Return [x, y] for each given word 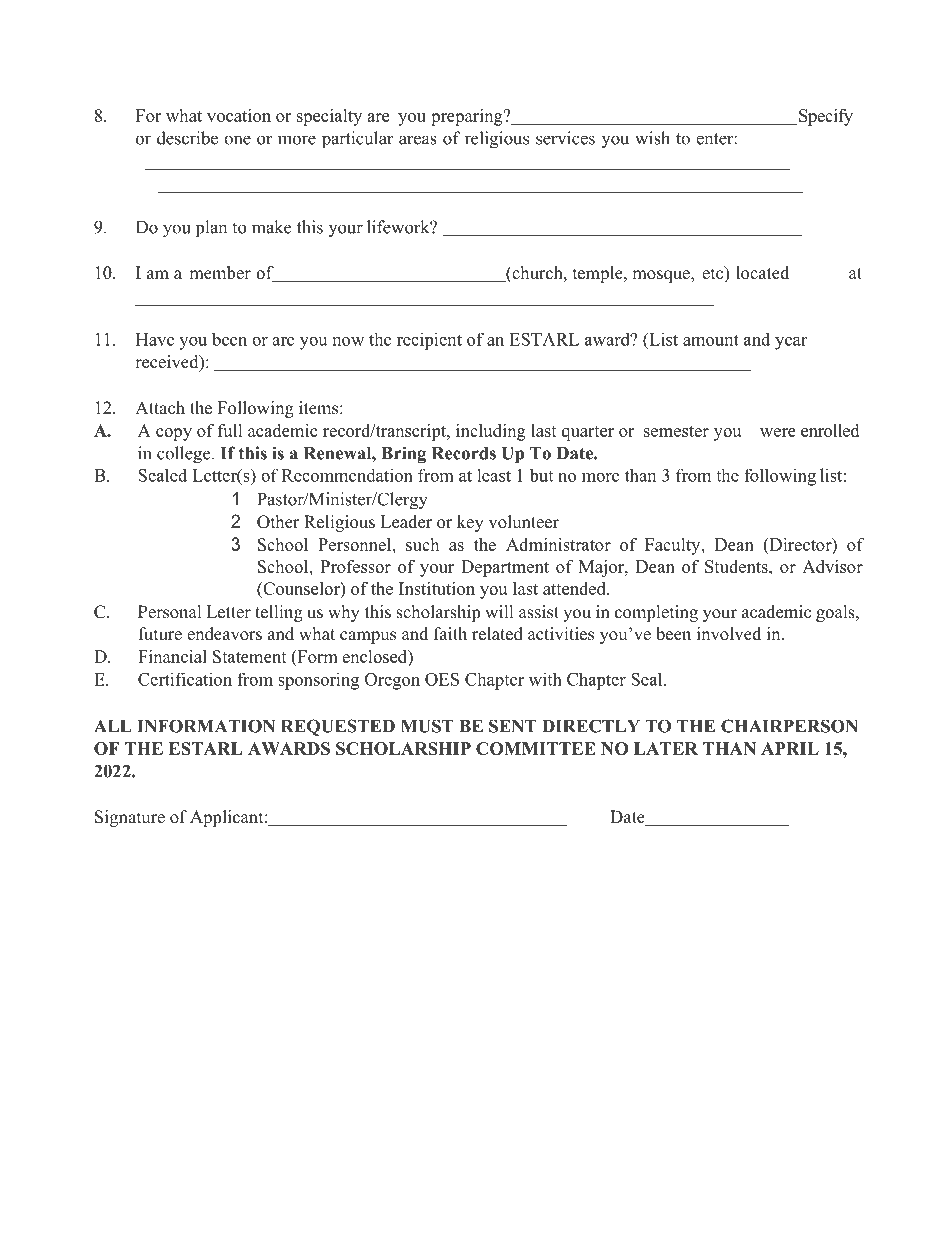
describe [187, 138]
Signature [130, 818]
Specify [825, 117]
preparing [468, 117]
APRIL [790, 748]
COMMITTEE [536, 748]
